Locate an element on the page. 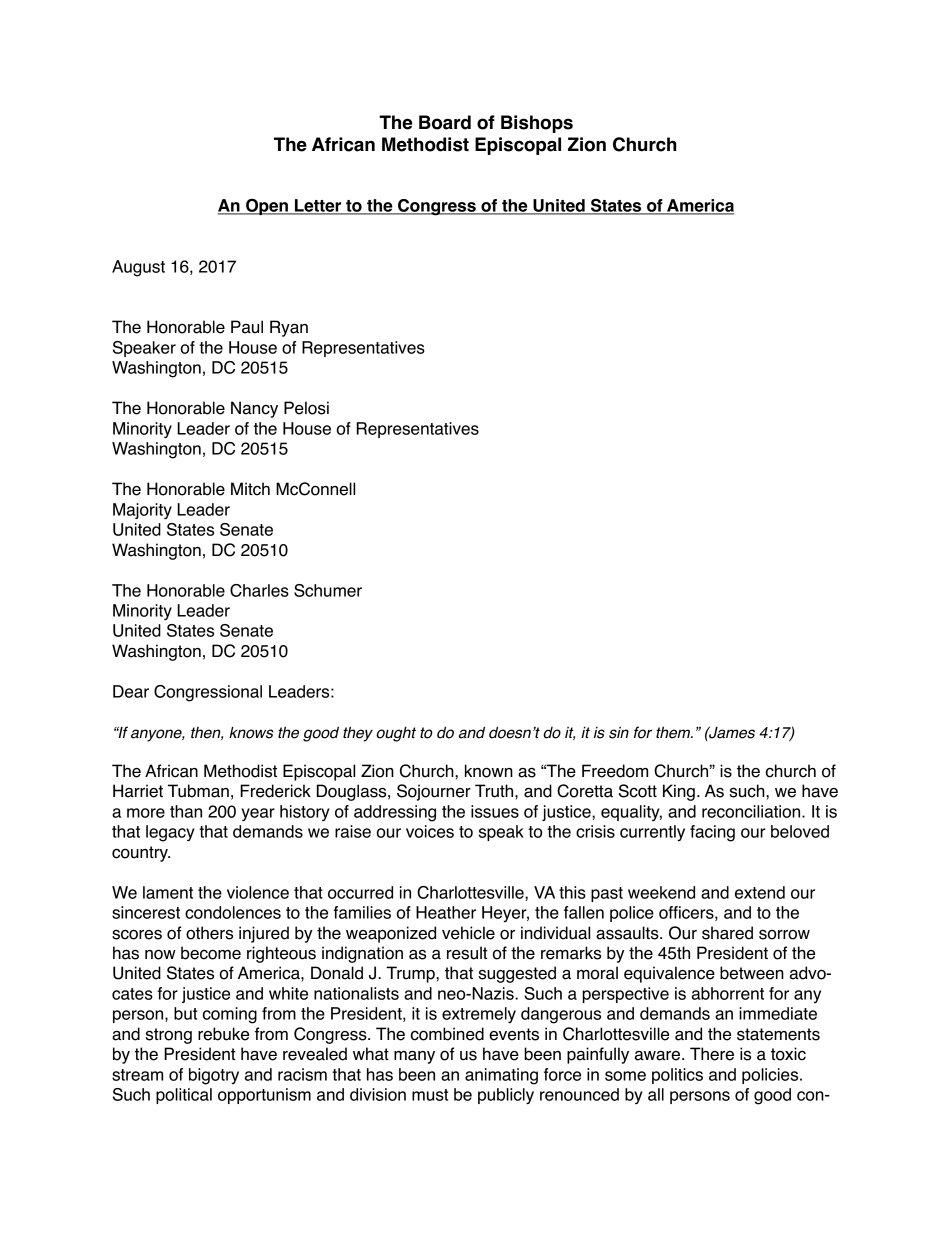  Letter is located at coordinates (318, 206).
